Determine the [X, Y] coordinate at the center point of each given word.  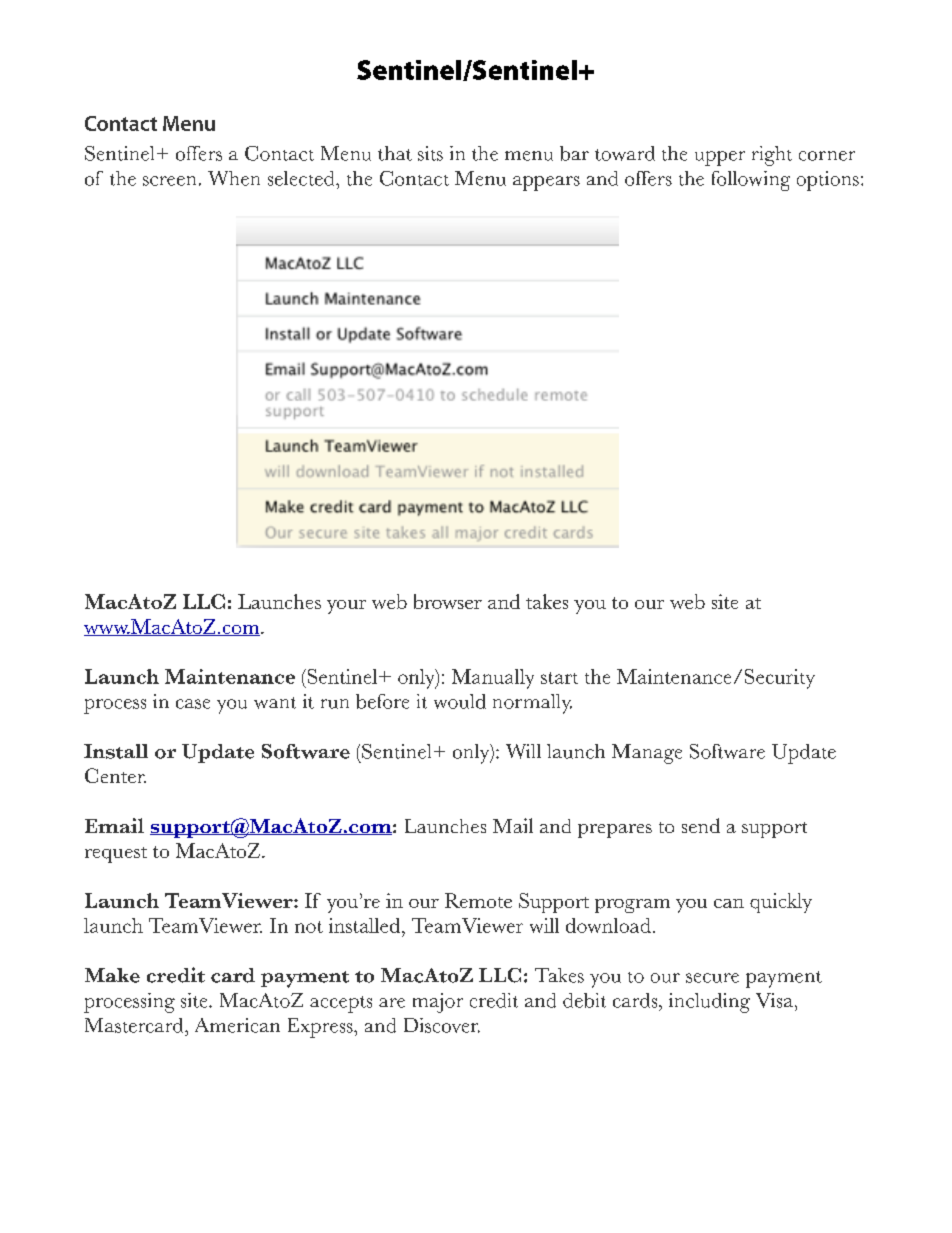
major [438, 1003]
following [751, 181]
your [346, 607]
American [237, 1025]
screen [169, 181]
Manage [647, 754]
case [193, 704]
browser [448, 601]
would [460, 701]
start [559, 678]
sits [430, 153]
